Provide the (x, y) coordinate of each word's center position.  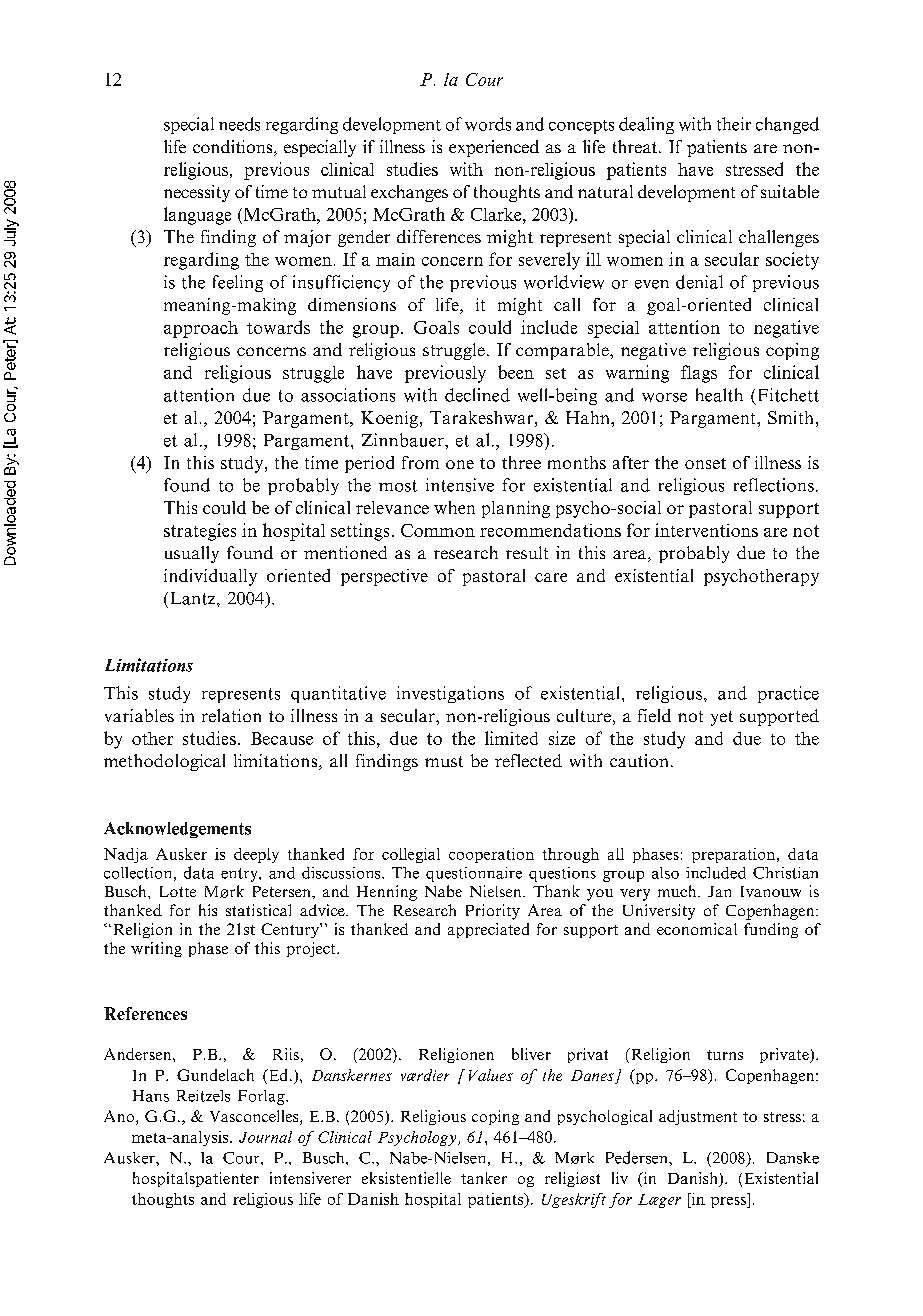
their (734, 124)
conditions (234, 148)
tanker (484, 1178)
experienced (494, 148)
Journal (265, 1137)
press (729, 1202)
